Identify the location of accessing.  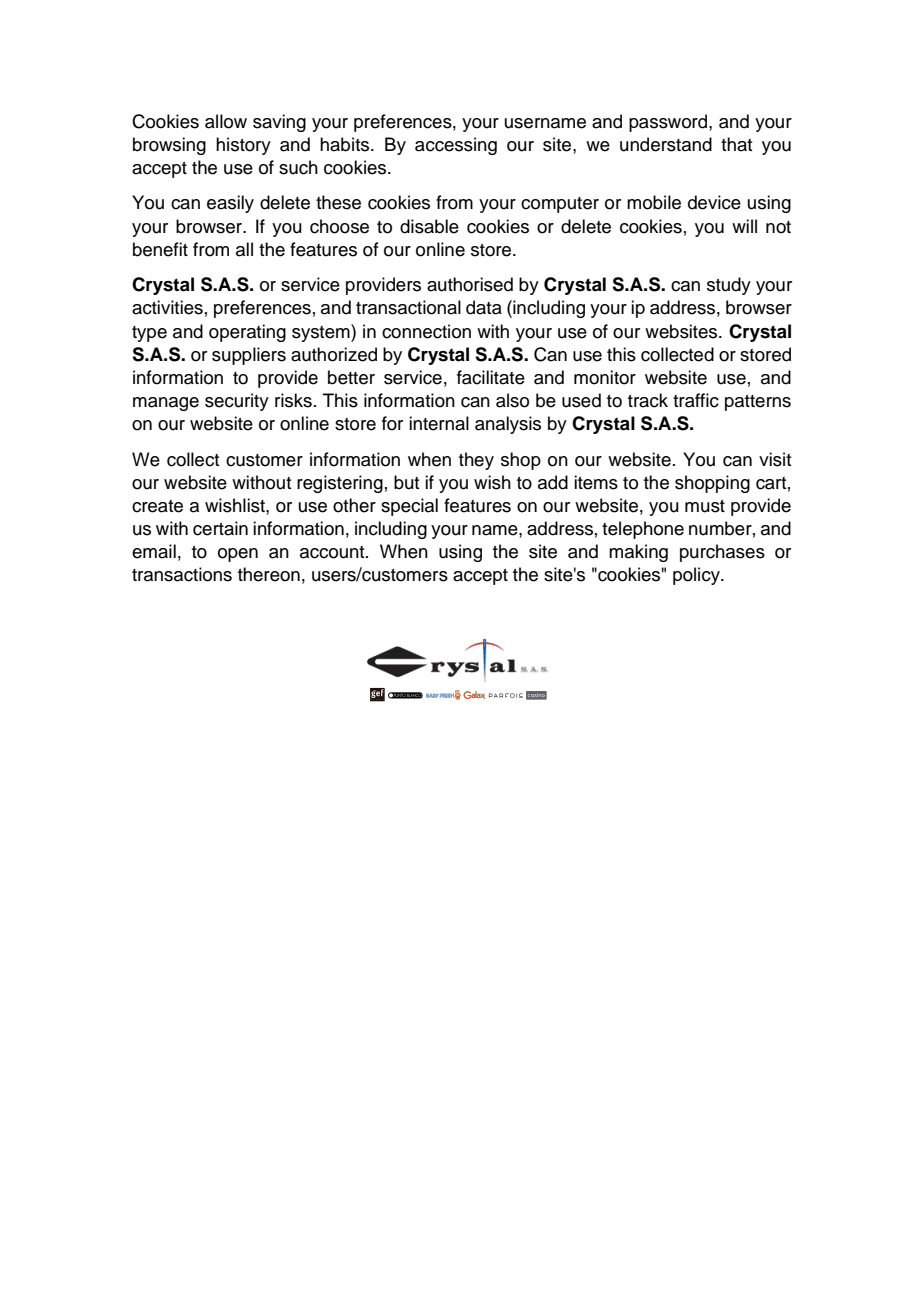
(456, 146).
